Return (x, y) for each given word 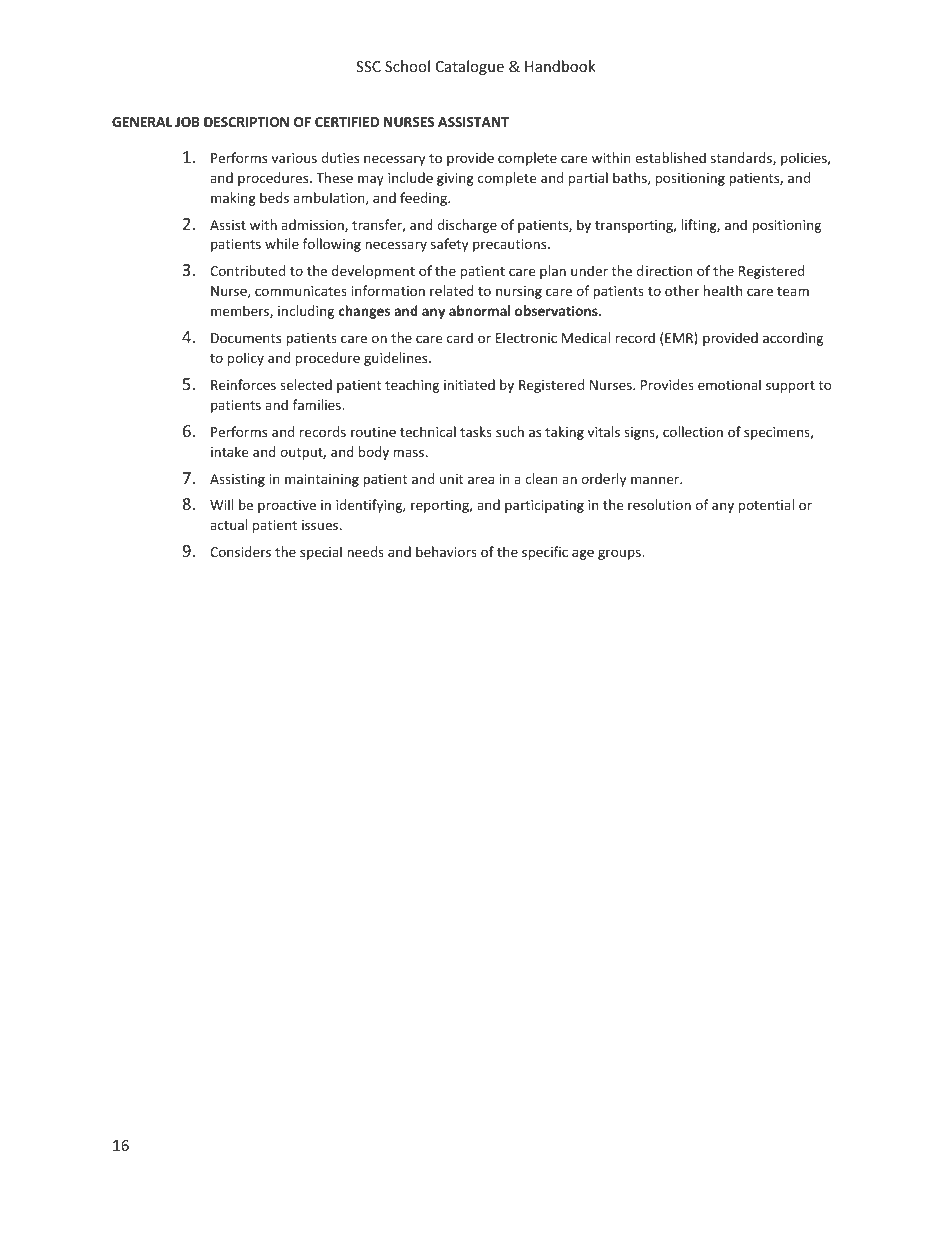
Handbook (560, 66)
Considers (240, 551)
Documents (246, 338)
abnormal (479, 310)
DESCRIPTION (246, 122)
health (723, 290)
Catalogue (470, 67)
